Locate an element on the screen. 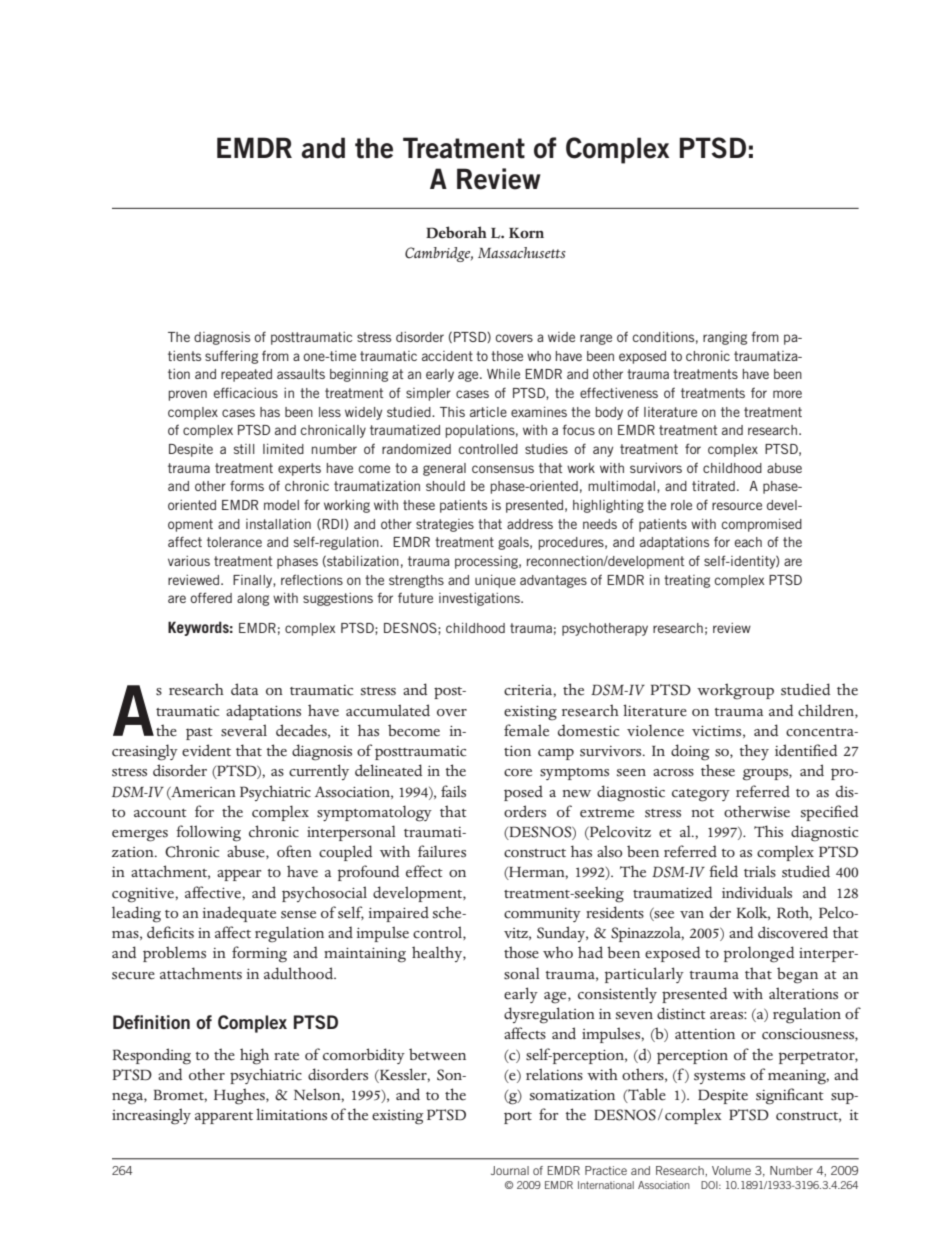  ranging is located at coordinates (725, 338).
